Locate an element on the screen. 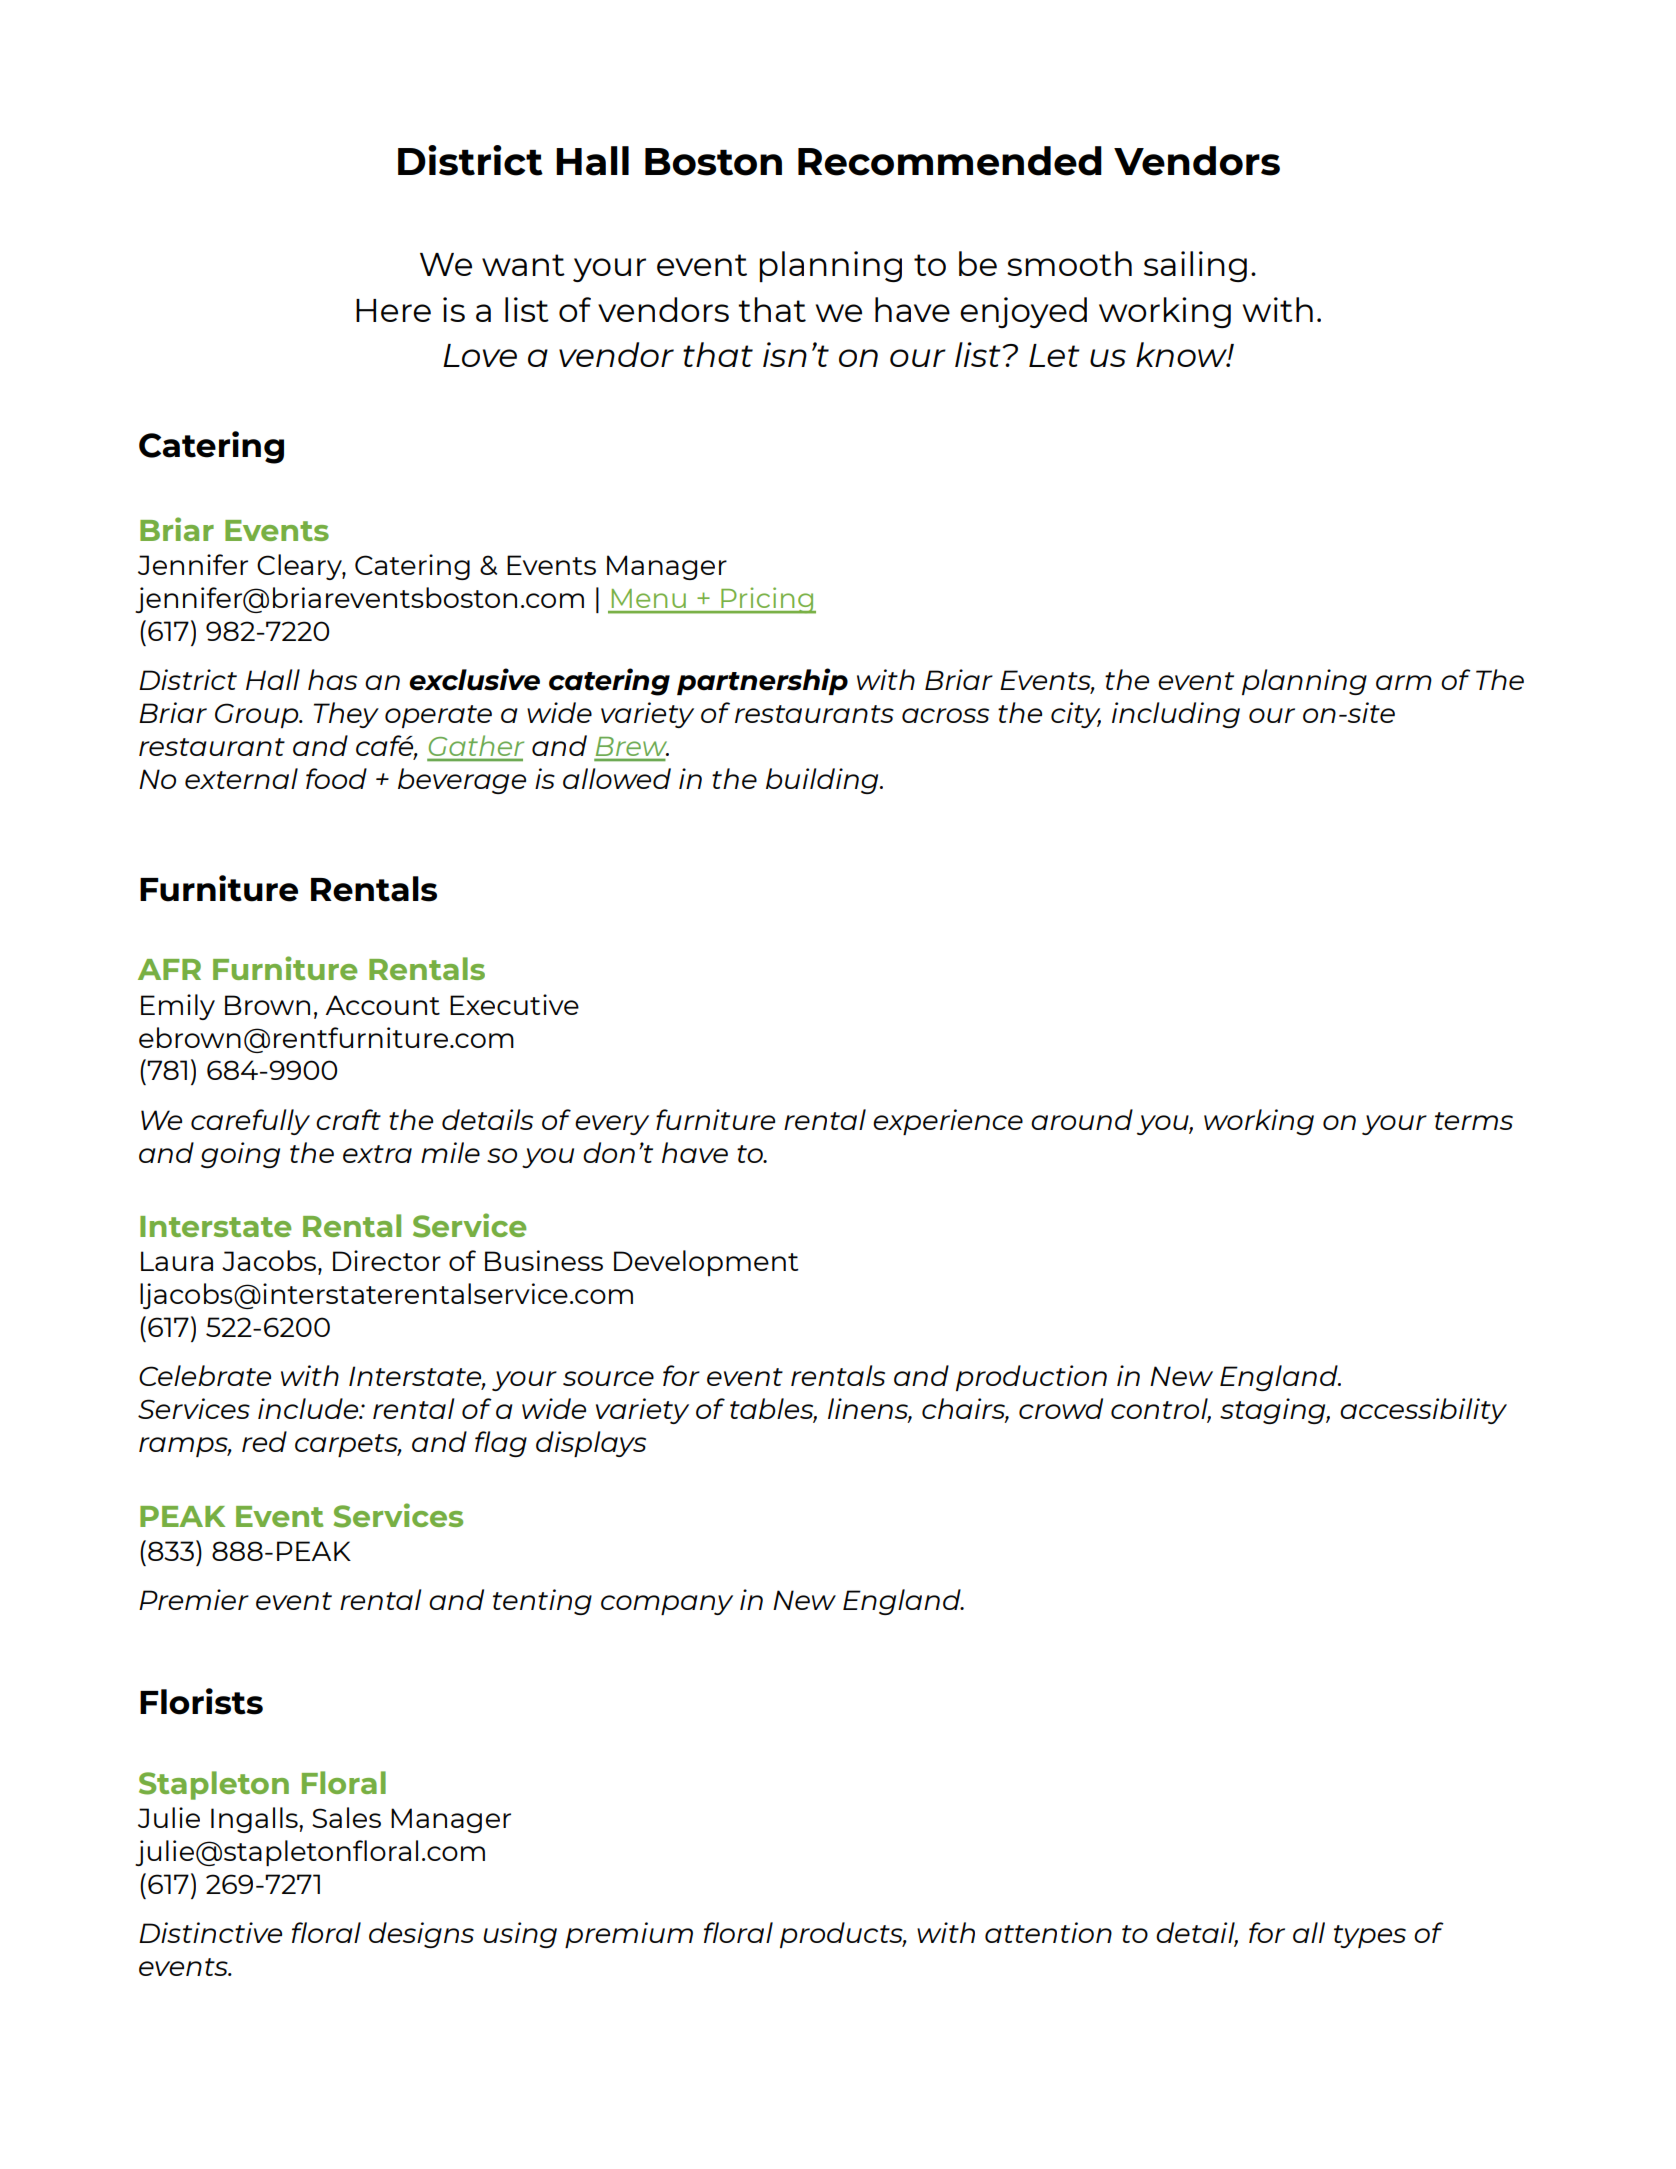 The width and height of the screenshot is (1676, 2169). terms is located at coordinates (1474, 1121).
